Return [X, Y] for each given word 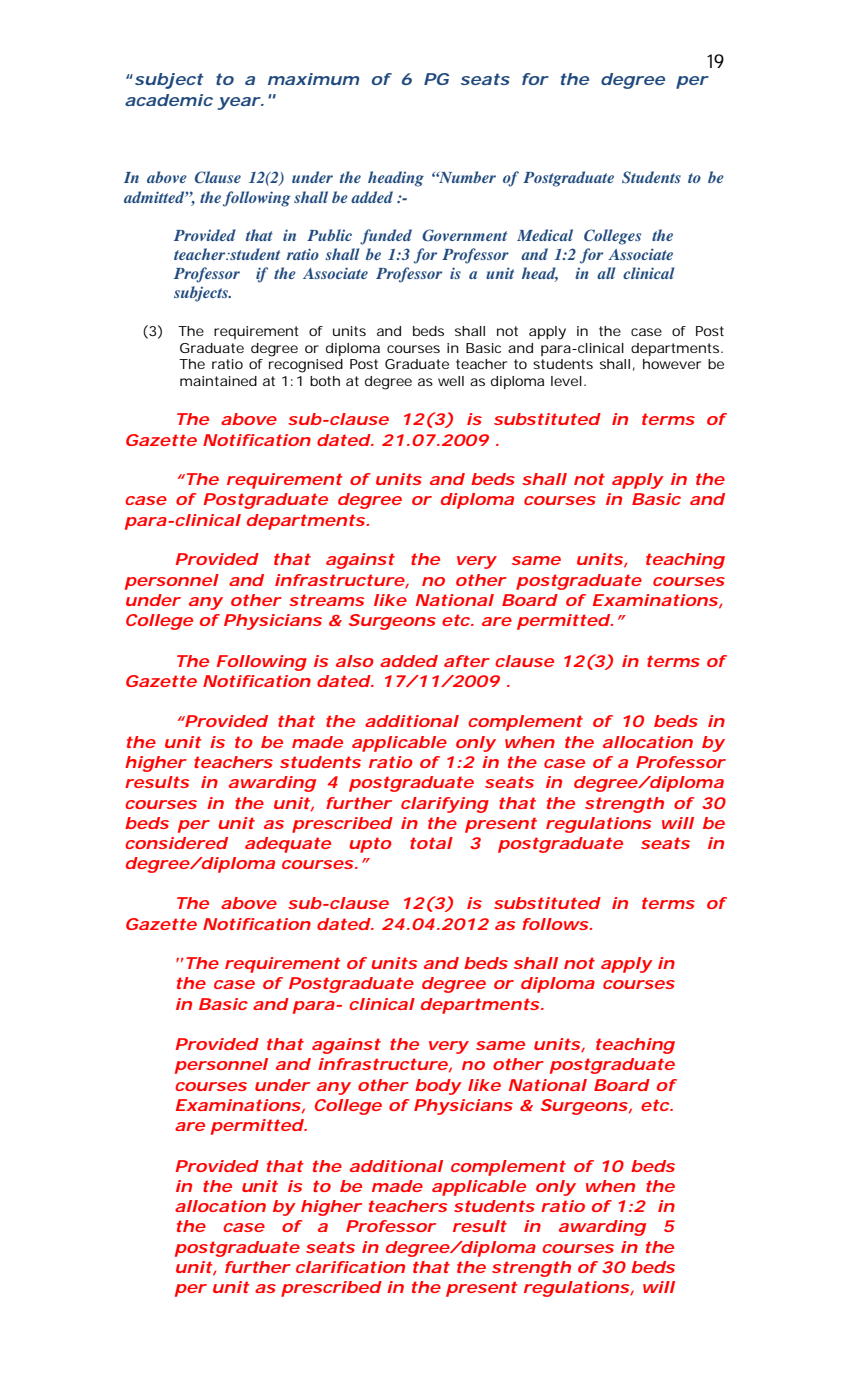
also [355, 661]
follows [557, 924]
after [467, 661]
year [240, 103]
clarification [350, 1267]
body [438, 1087]
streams [327, 600]
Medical [545, 235]
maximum [313, 79]
